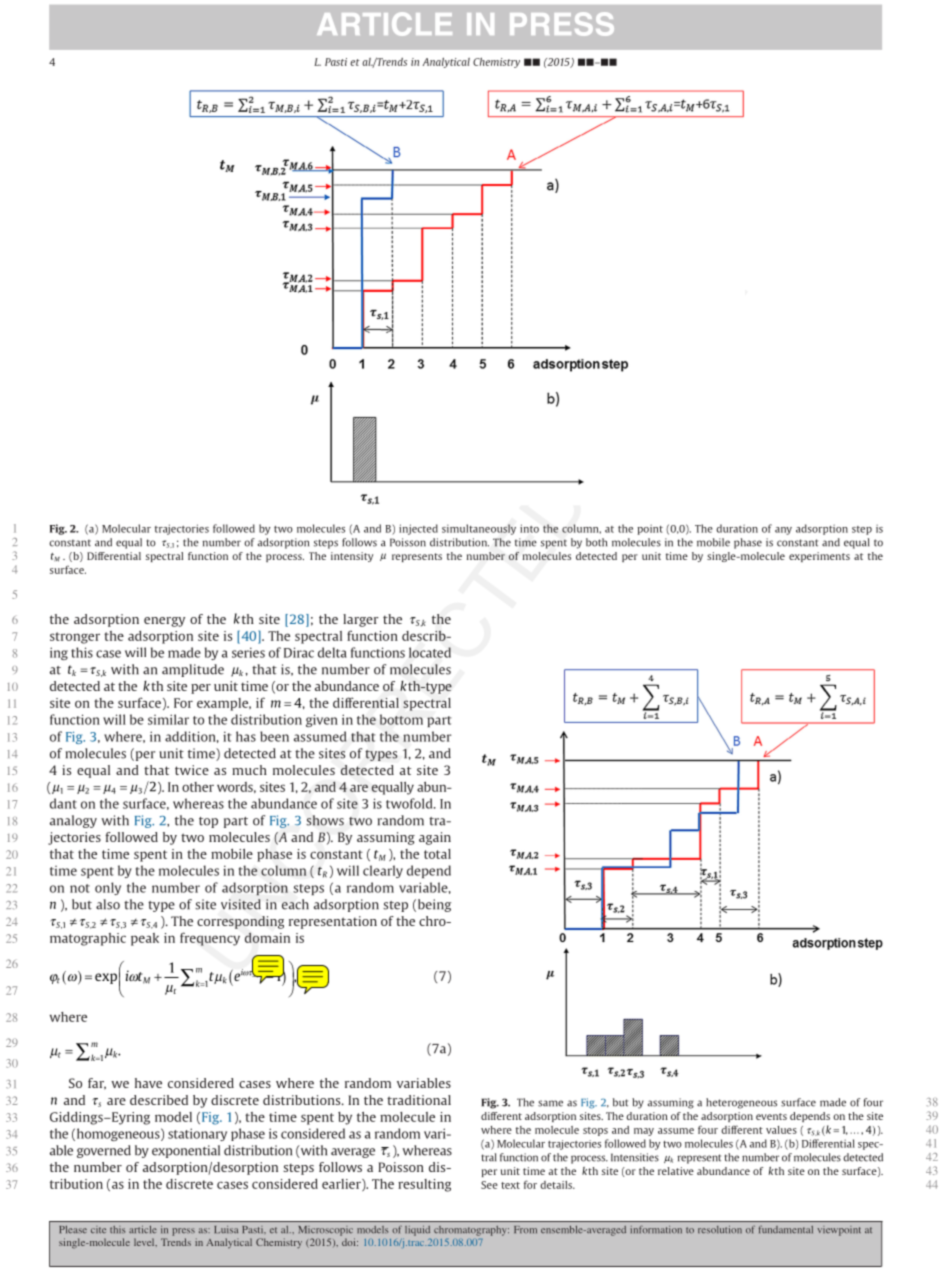 The image size is (952, 1271). I want to click on resulting, so click(424, 1185).
